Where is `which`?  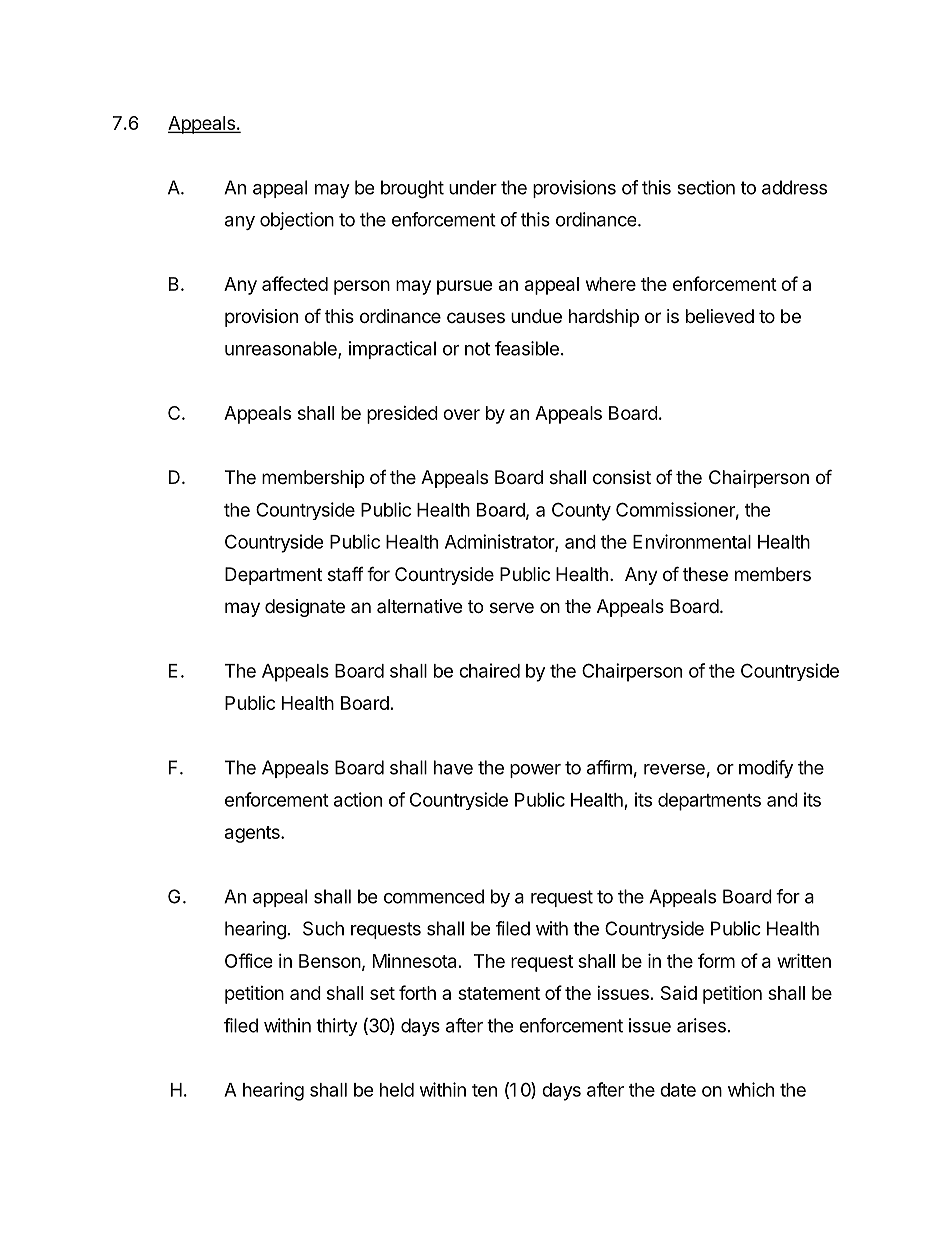
which is located at coordinates (751, 1089).
